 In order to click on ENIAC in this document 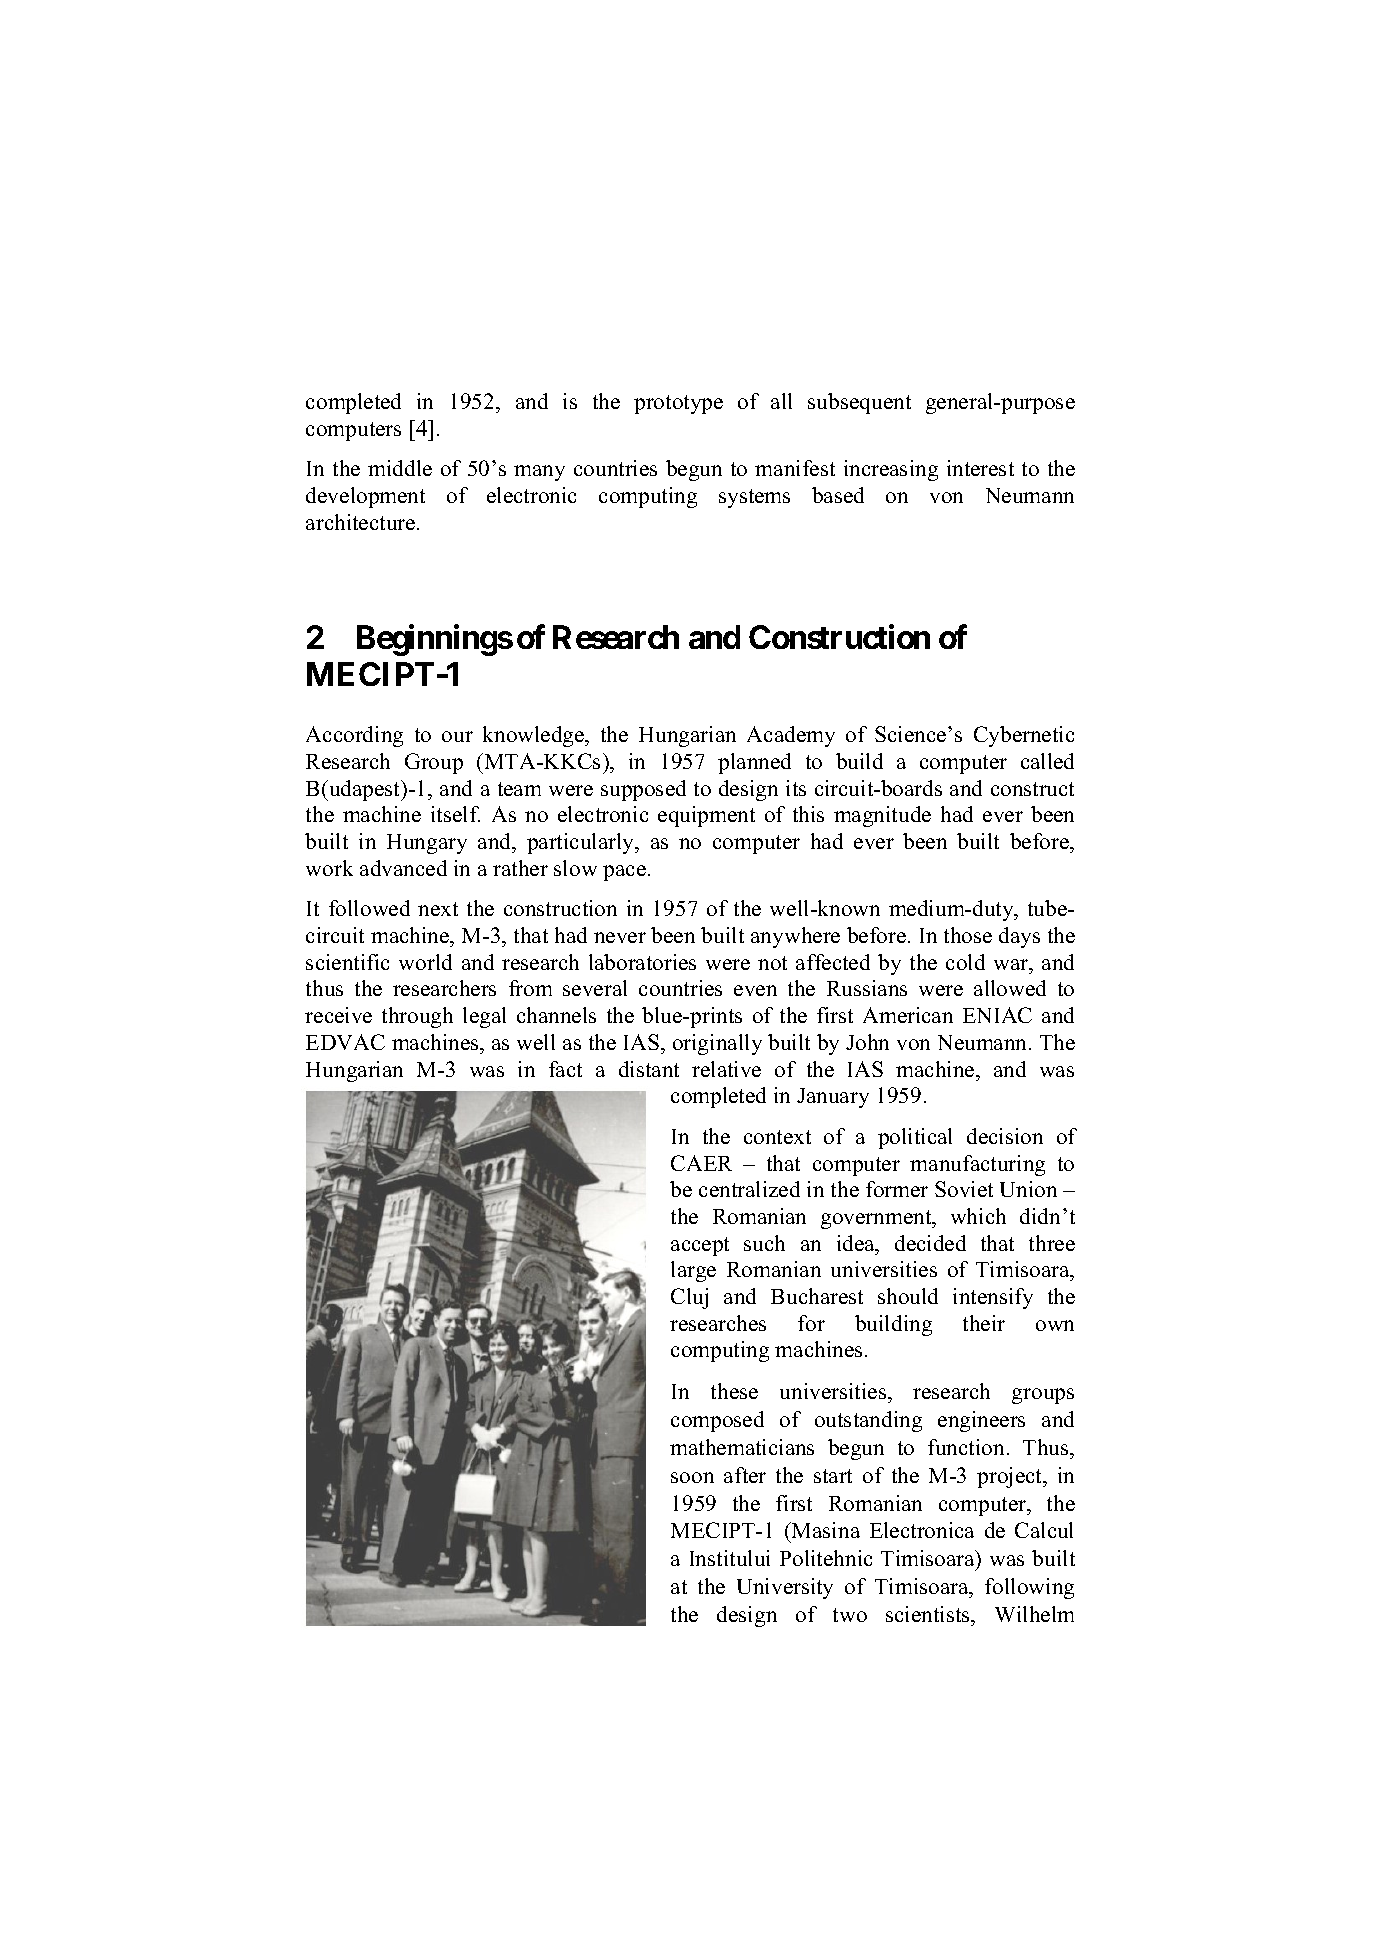, I will do `click(997, 1015)`.
